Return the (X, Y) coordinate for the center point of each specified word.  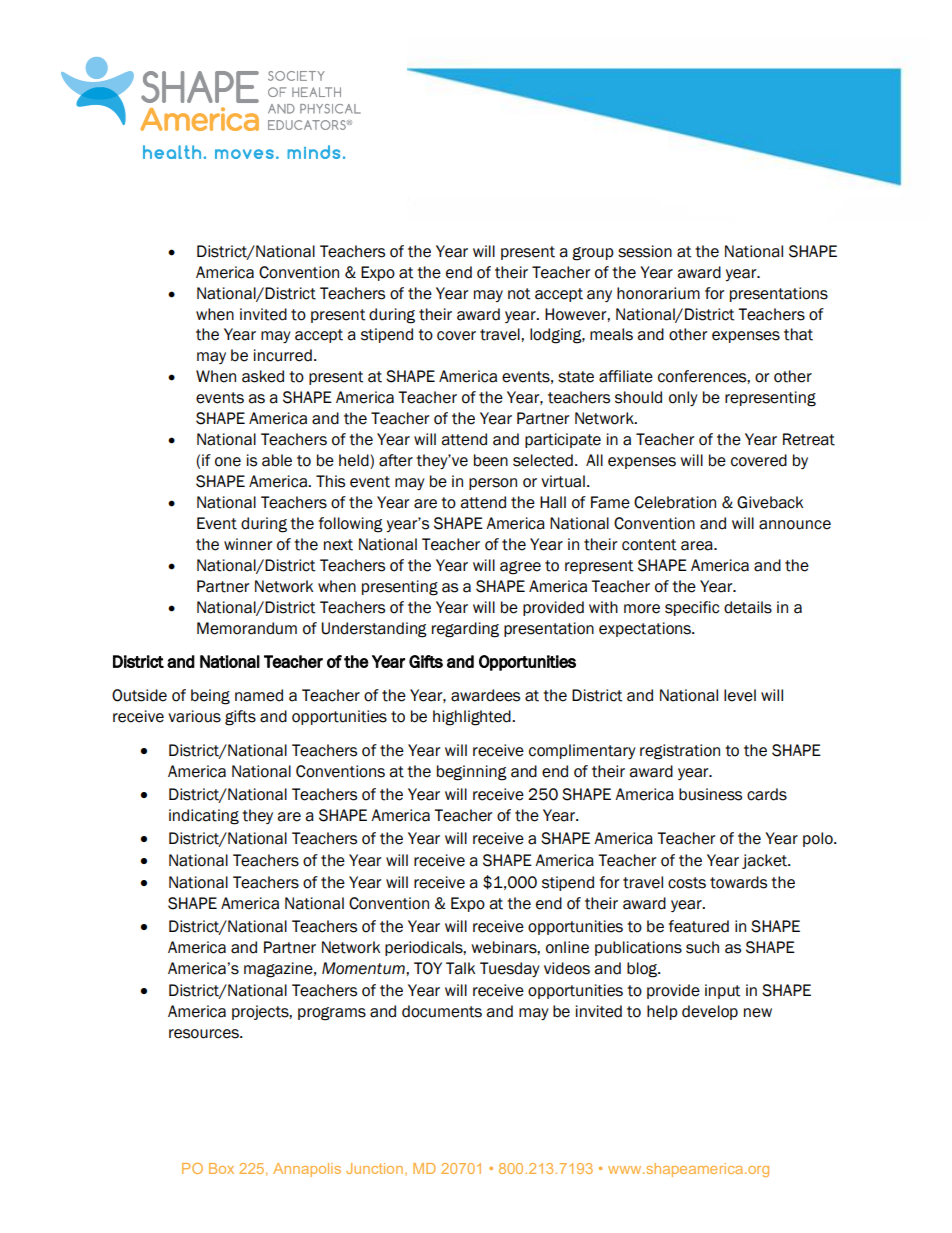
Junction (376, 1169)
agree (520, 568)
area (698, 546)
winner (248, 544)
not (519, 294)
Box (221, 1168)
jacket (765, 861)
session (645, 251)
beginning (472, 773)
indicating (204, 817)
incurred (283, 355)
